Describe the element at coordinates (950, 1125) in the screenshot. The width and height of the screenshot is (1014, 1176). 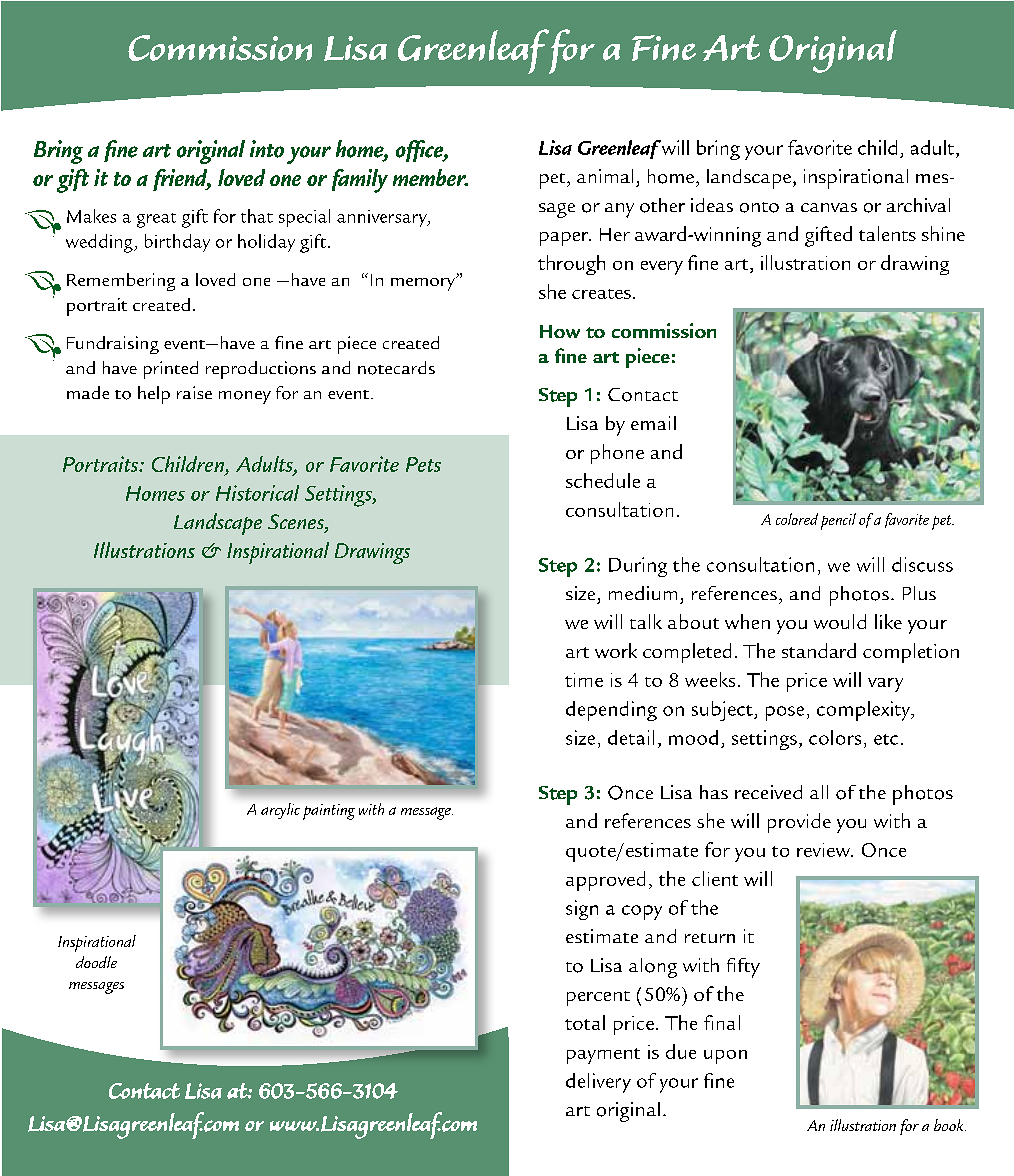
I see `book` at that location.
